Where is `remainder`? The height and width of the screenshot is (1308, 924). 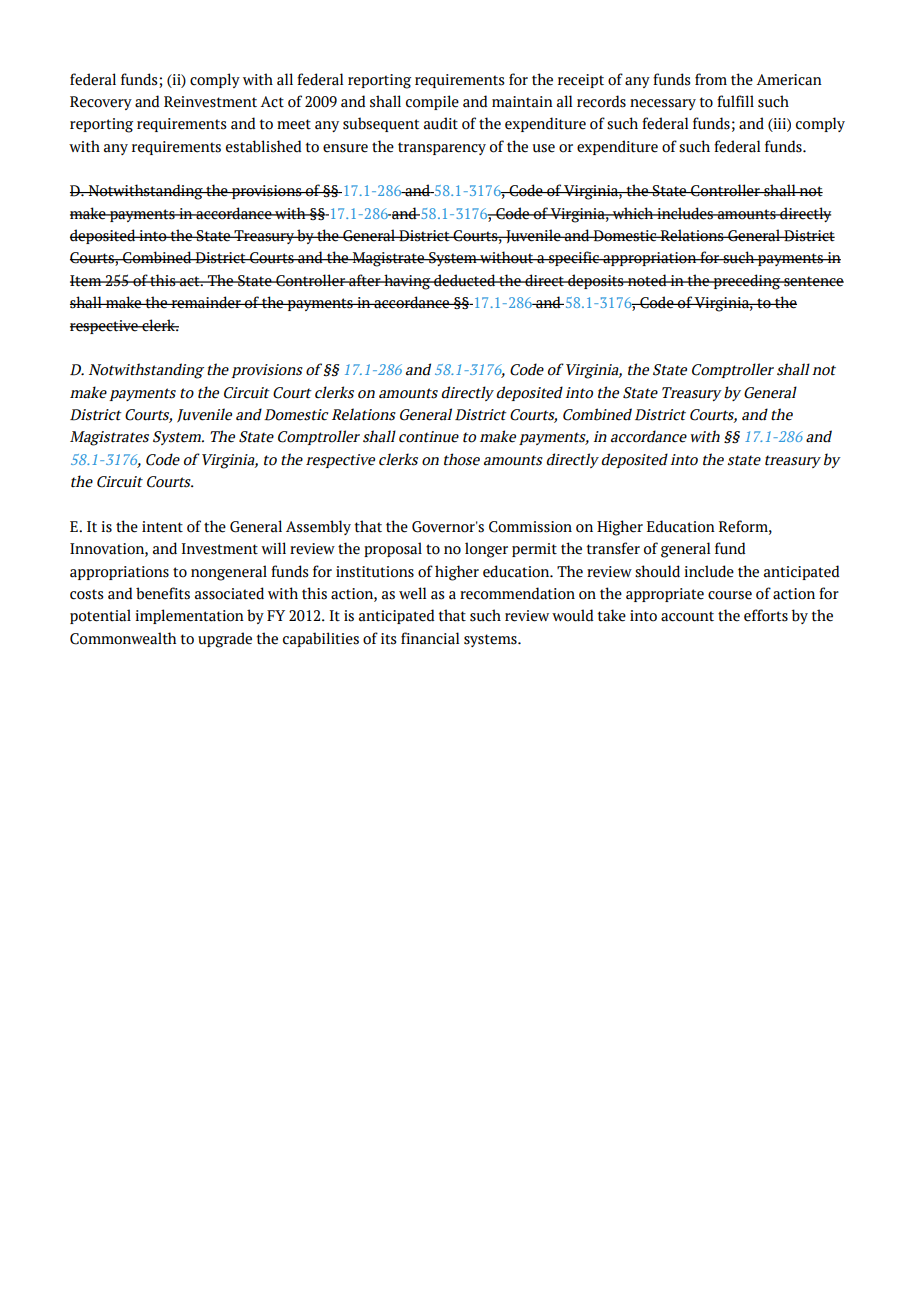
remainder is located at coordinates (206, 302).
